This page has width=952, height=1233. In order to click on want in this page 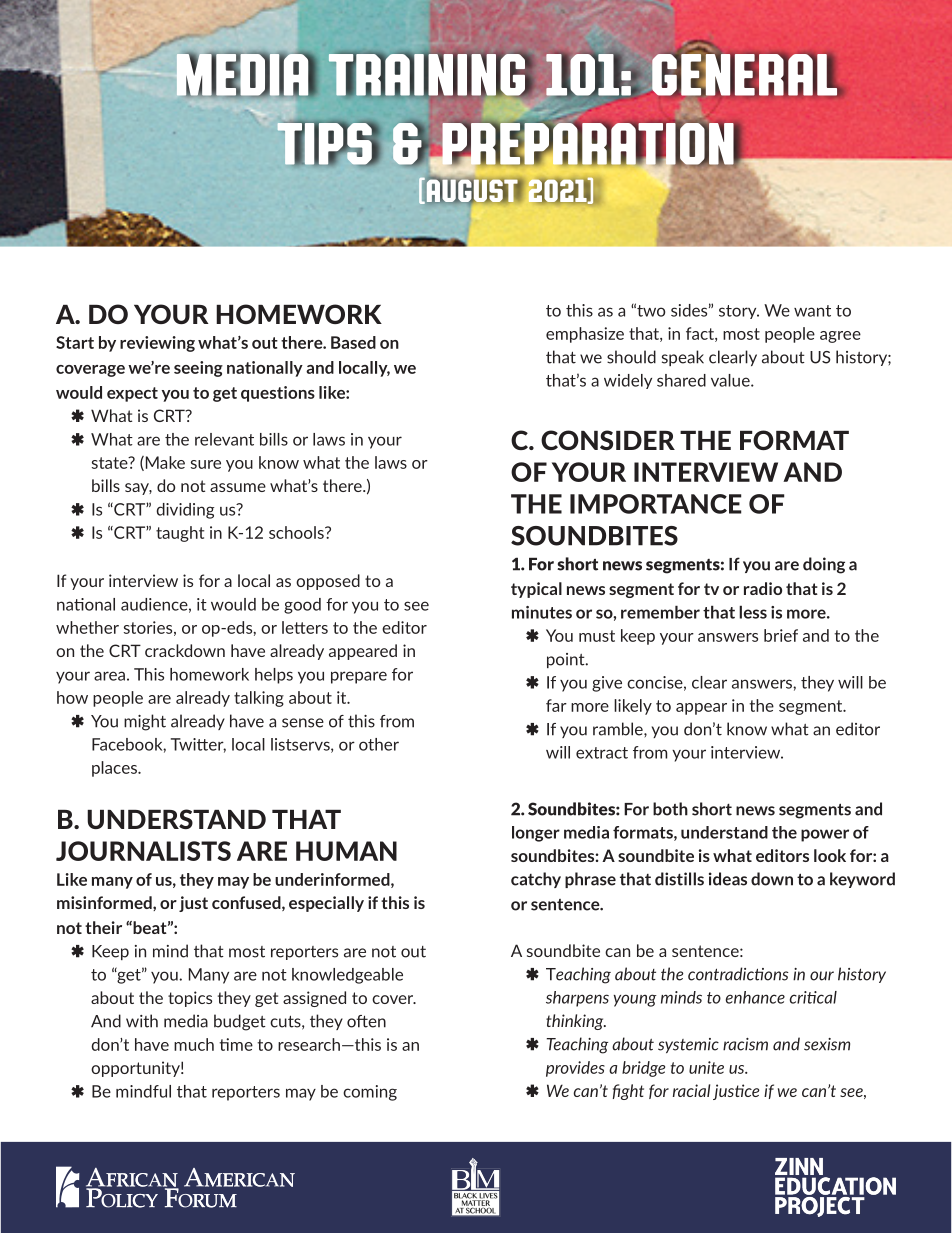, I will do `click(812, 311)`.
